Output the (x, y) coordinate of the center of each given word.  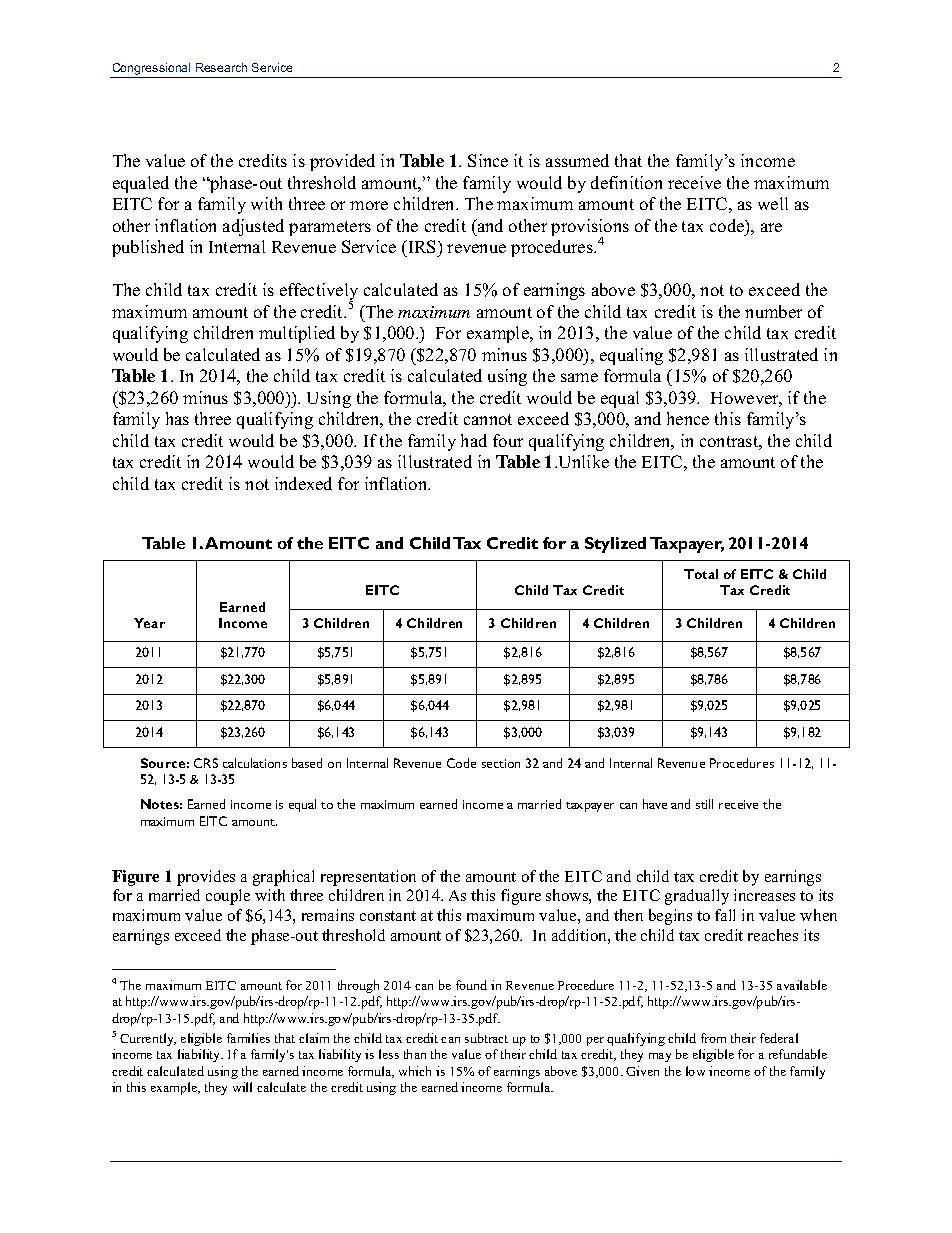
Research (221, 67)
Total (701, 574)
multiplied (297, 334)
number (773, 311)
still (704, 804)
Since (488, 160)
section (501, 763)
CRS (206, 763)
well (773, 203)
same (579, 377)
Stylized (615, 545)
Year (149, 623)
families (248, 1038)
